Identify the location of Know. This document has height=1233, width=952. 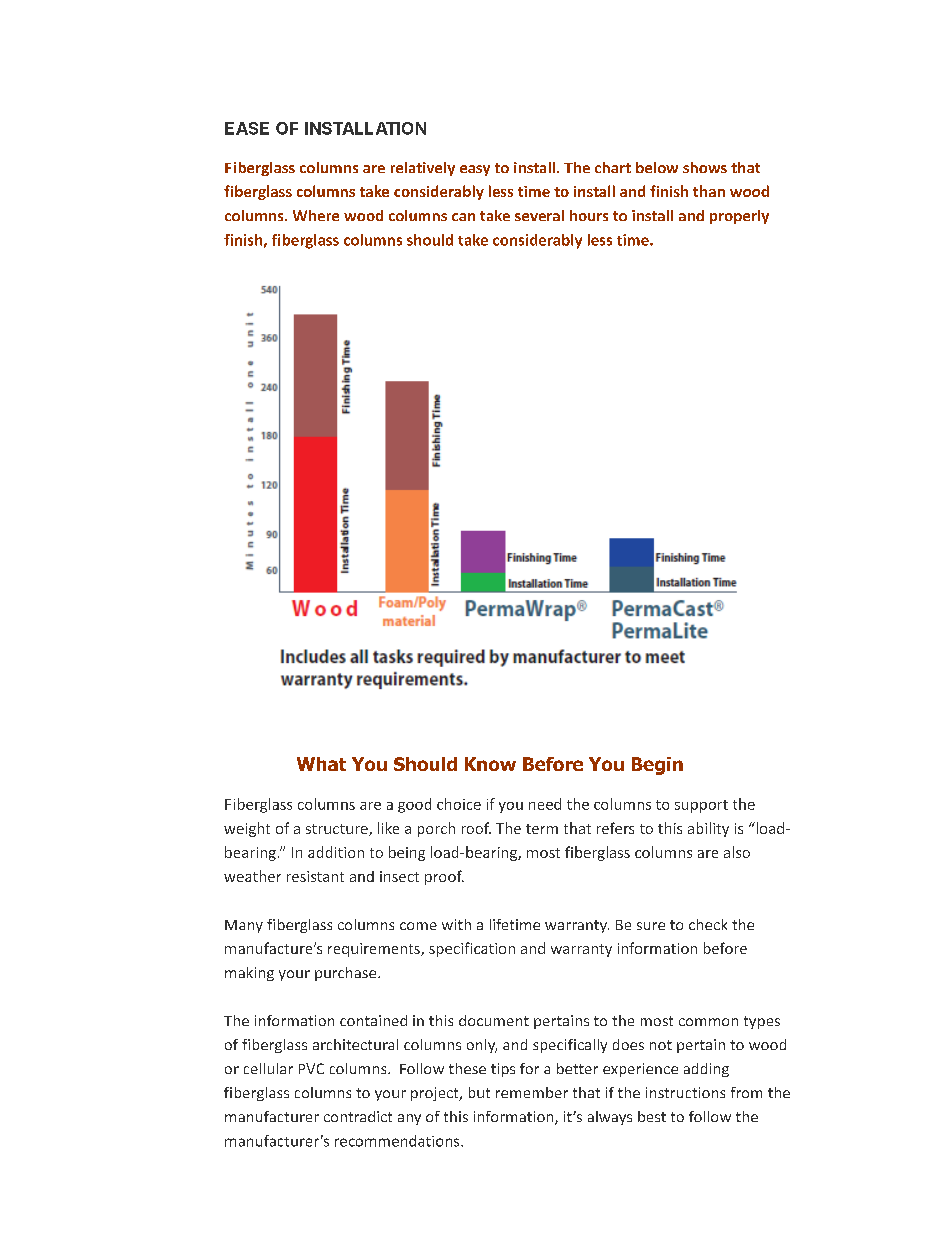
(490, 764).
